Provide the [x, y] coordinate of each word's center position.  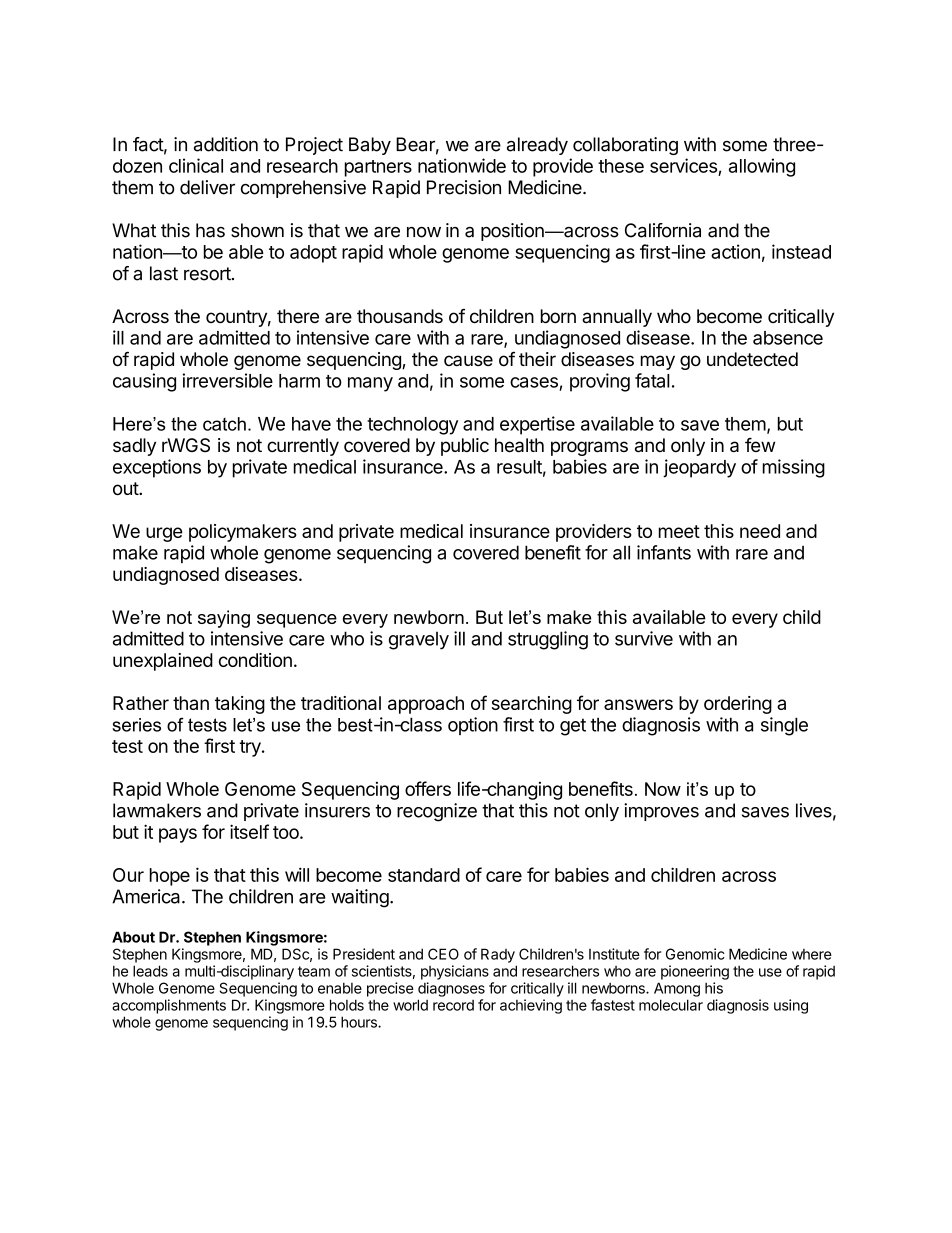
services [683, 165]
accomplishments [169, 1006]
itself [249, 831]
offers [428, 788]
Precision [464, 187]
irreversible [228, 380]
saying [224, 619]
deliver [207, 187]
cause [468, 360]
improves [661, 812]
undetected [752, 359]
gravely [419, 641]
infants [664, 552]
